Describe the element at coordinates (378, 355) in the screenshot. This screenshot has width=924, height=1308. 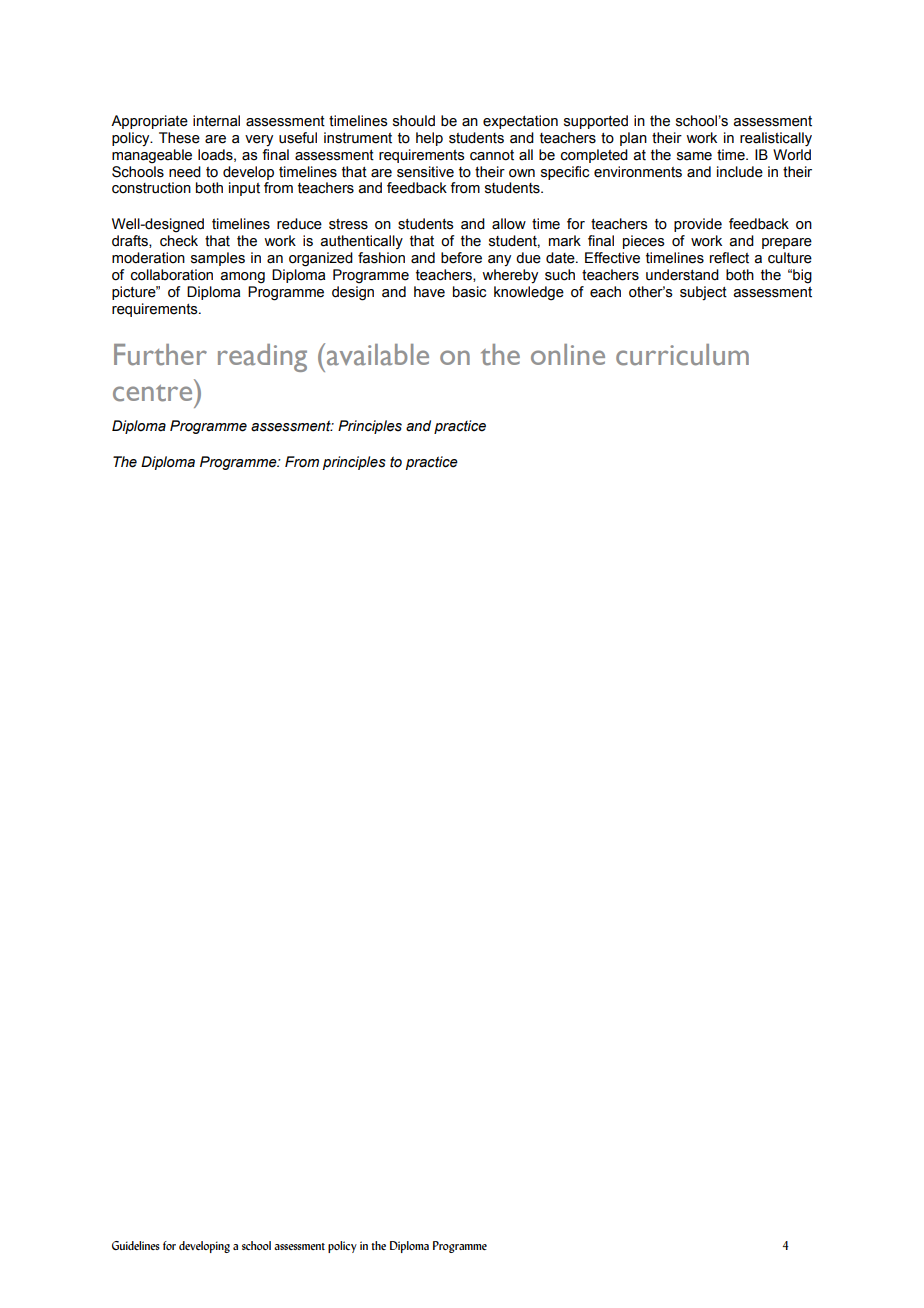
I see `available` at that location.
